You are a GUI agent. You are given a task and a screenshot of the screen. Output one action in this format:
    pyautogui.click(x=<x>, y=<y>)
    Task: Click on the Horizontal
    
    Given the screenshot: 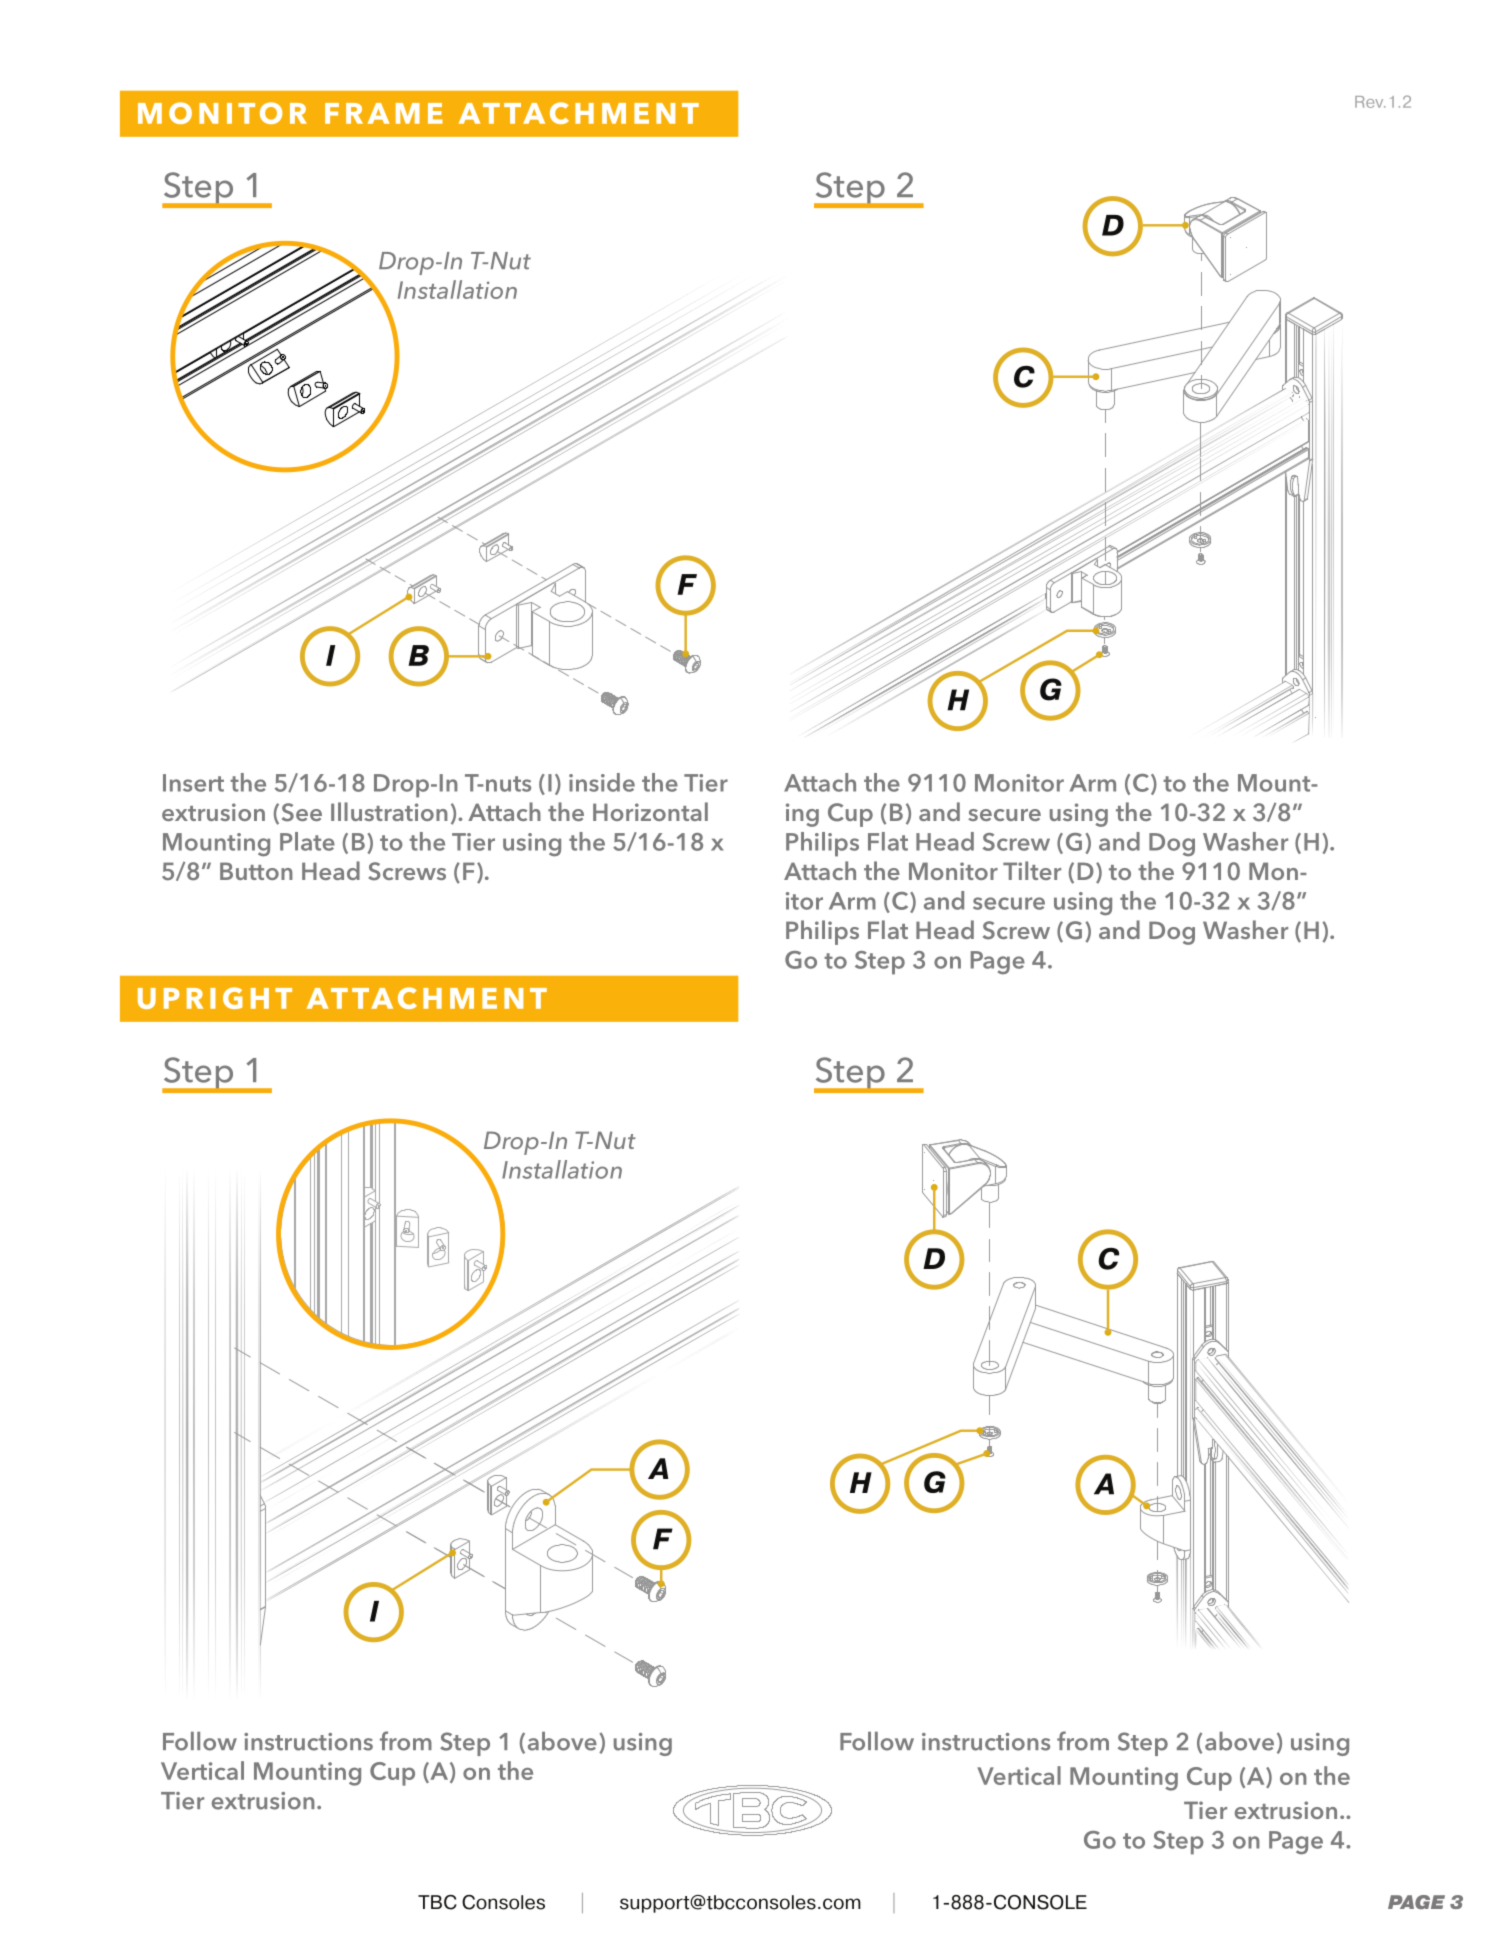 What is the action you would take?
    pyautogui.click(x=650, y=811)
